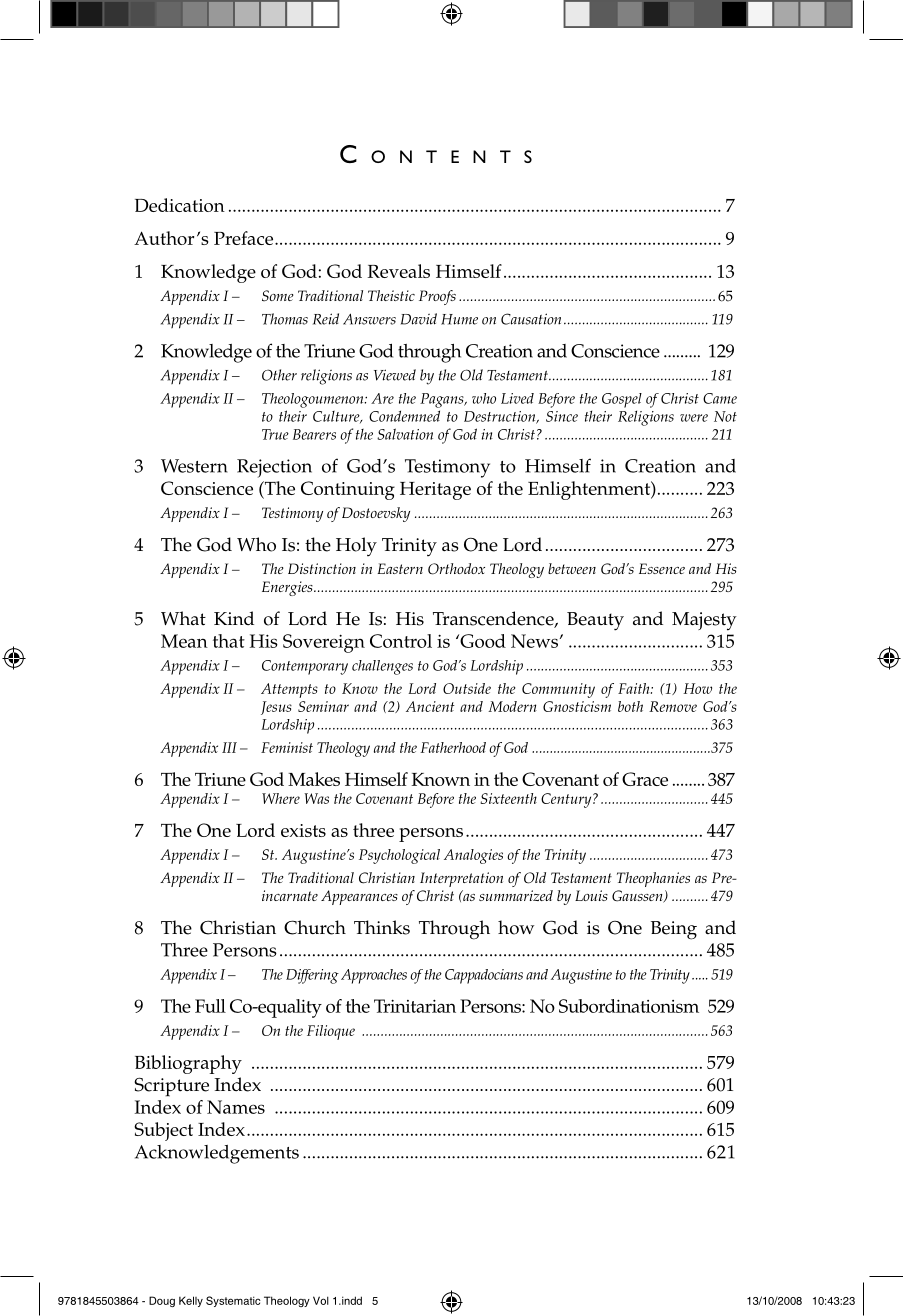 Image resolution: width=903 pixels, height=1316 pixels. What do you see at coordinates (531, 319) in the screenshot?
I see `Causation` at bounding box center [531, 319].
